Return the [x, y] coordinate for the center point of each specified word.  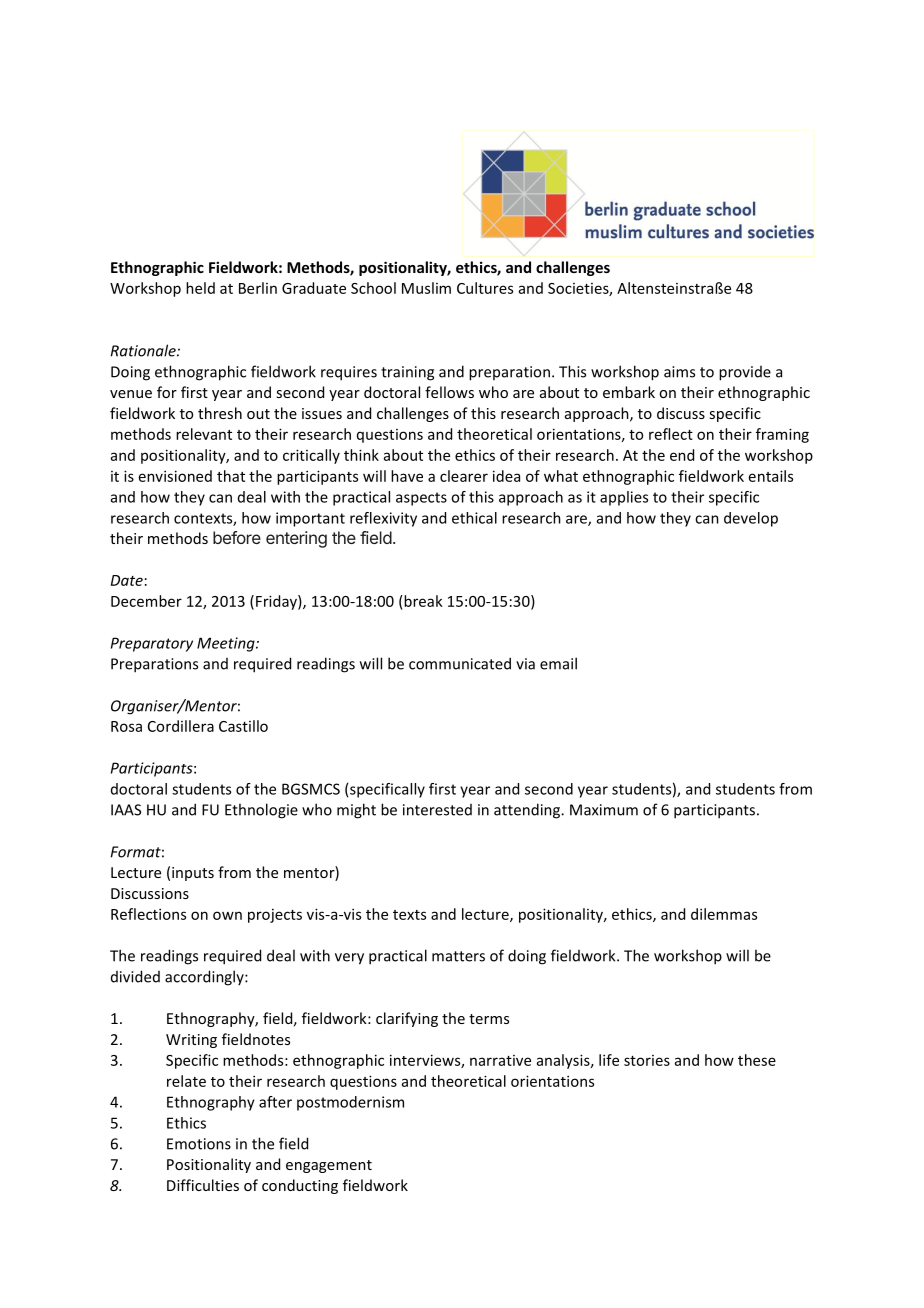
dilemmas [724, 914]
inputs [193, 874]
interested [437, 810]
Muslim [426, 288]
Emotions [199, 1144]
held [200, 288]
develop [751, 519]
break [422, 601]
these [757, 1060]
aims [679, 372]
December [146, 601]
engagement [329, 1166]
